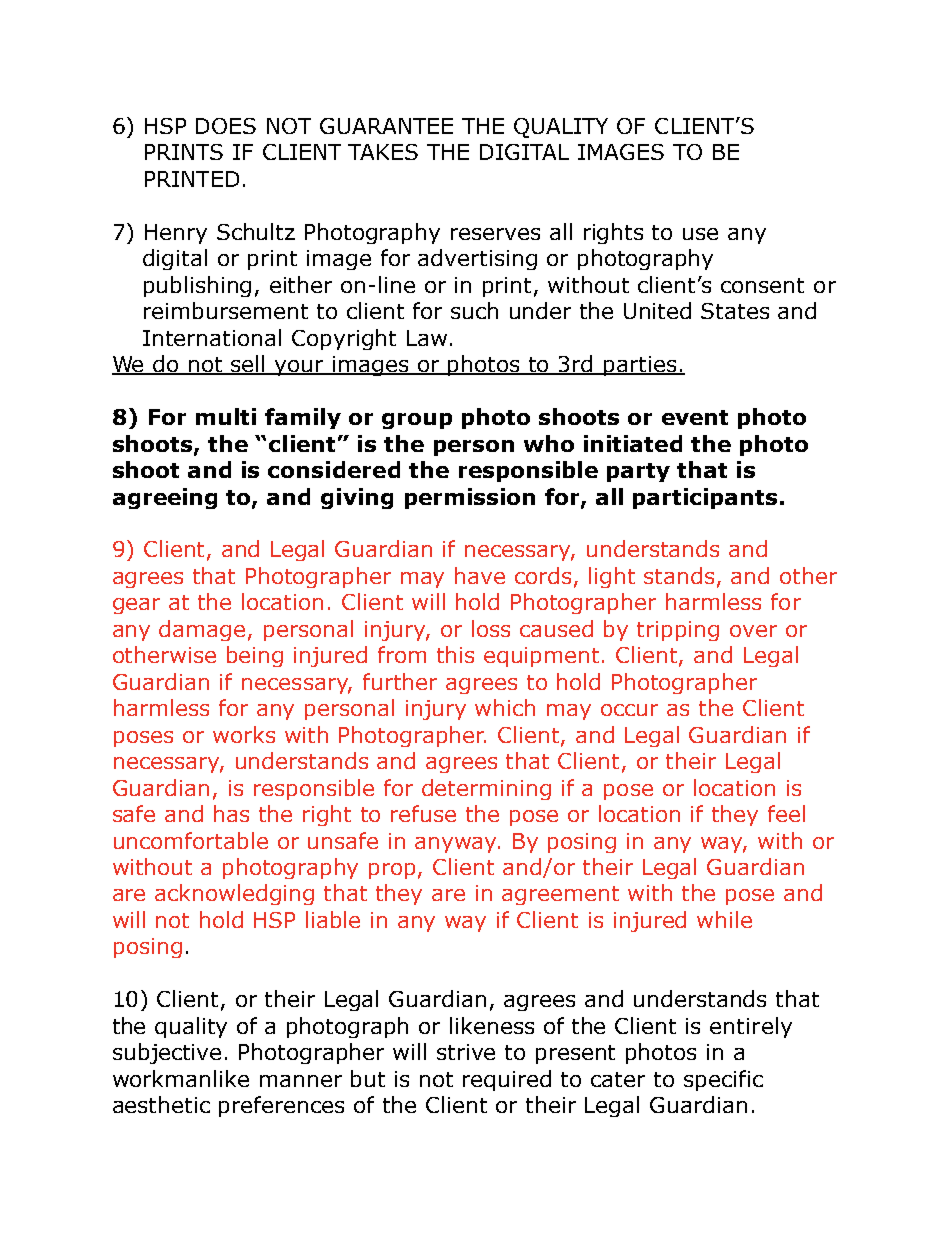 This screenshot has width=952, height=1233. What do you see at coordinates (181, 1078) in the screenshot?
I see `workmanlike` at bounding box center [181, 1078].
